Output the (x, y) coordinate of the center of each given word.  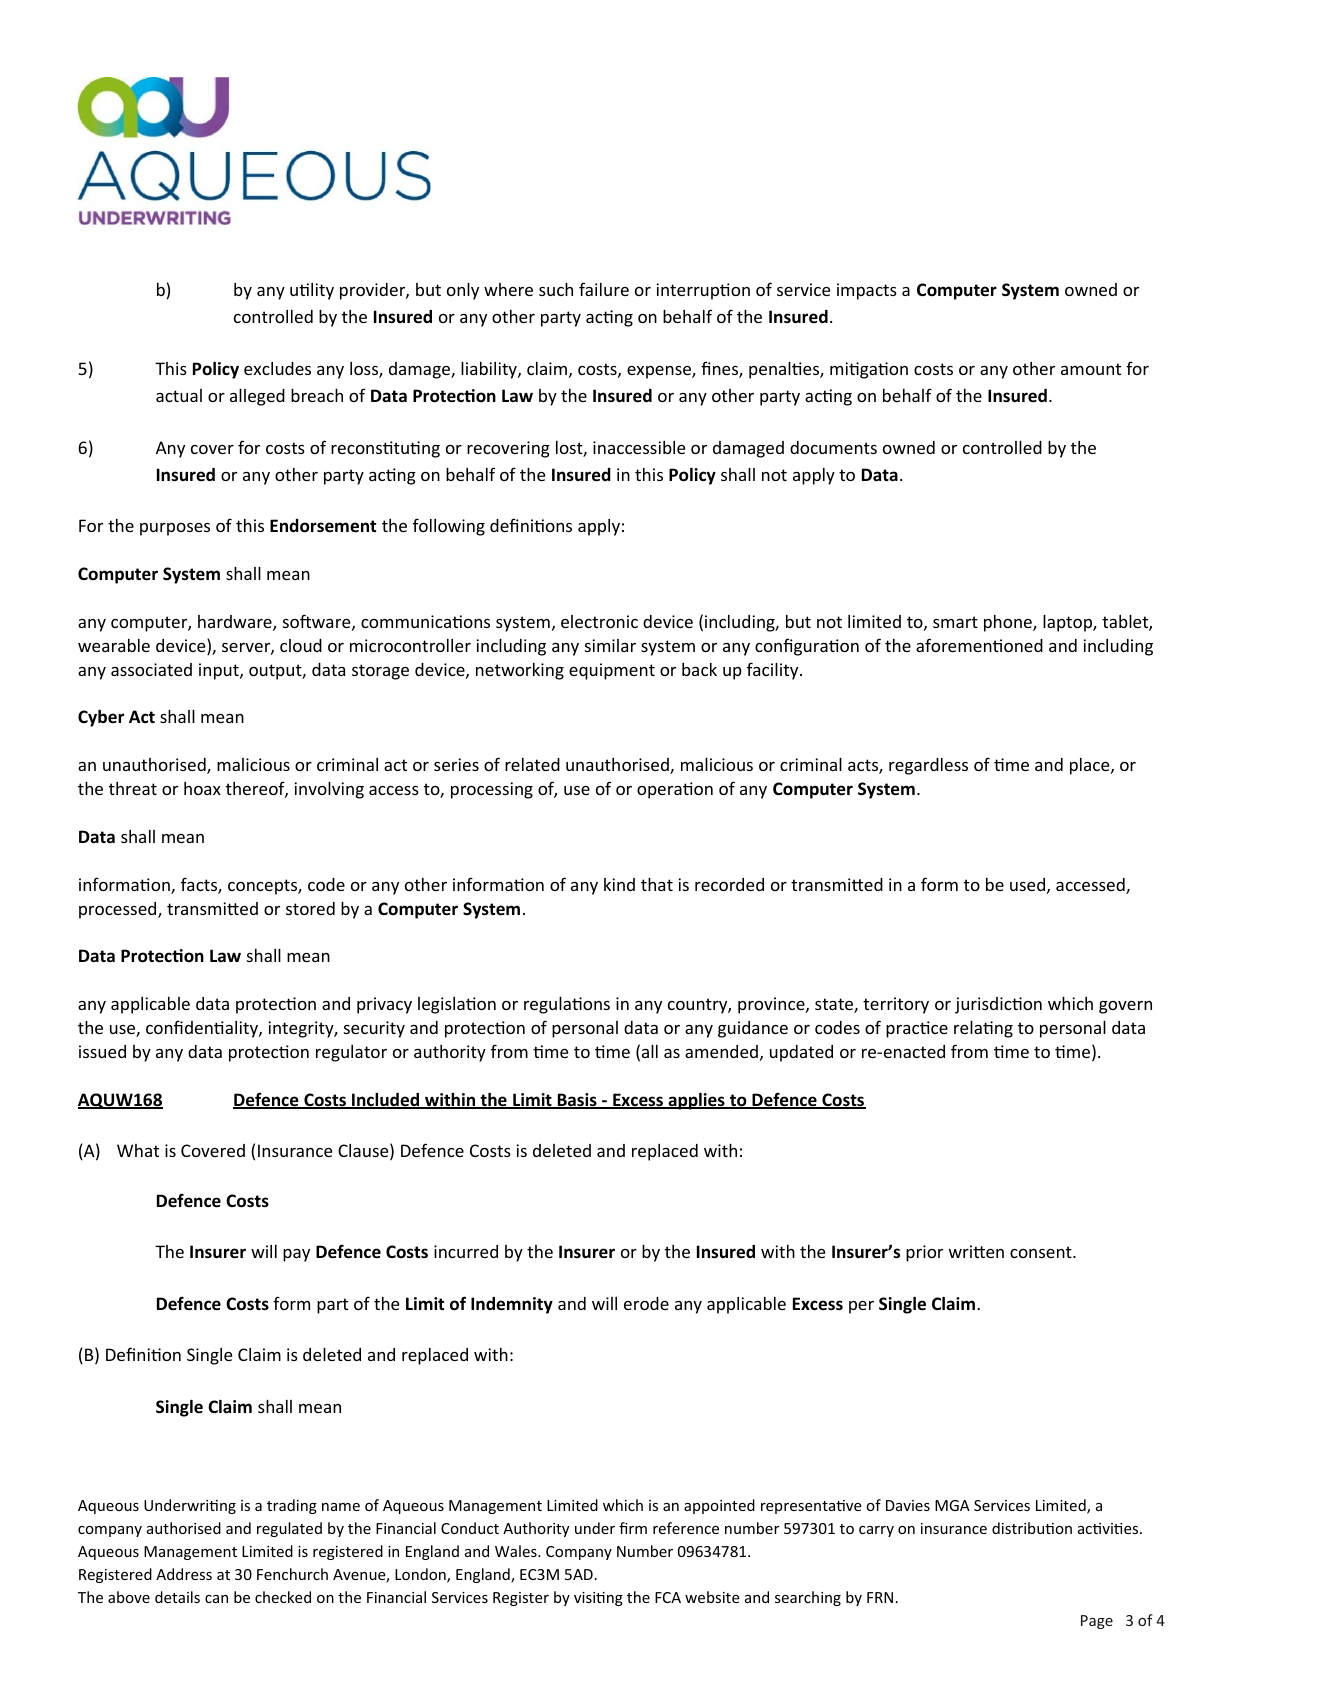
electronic (599, 621)
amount (1091, 369)
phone (1009, 623)
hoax (202, 788)
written (976, 1251)
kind (619, 884)
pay (296, 1255)
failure (604, 289)
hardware (236, 623)
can (216, 1599)
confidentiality (203, 1029)
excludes (277, 368)
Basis (577, 1101)
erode (646, 1303)
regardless (928, 766)
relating (983, 1029)
